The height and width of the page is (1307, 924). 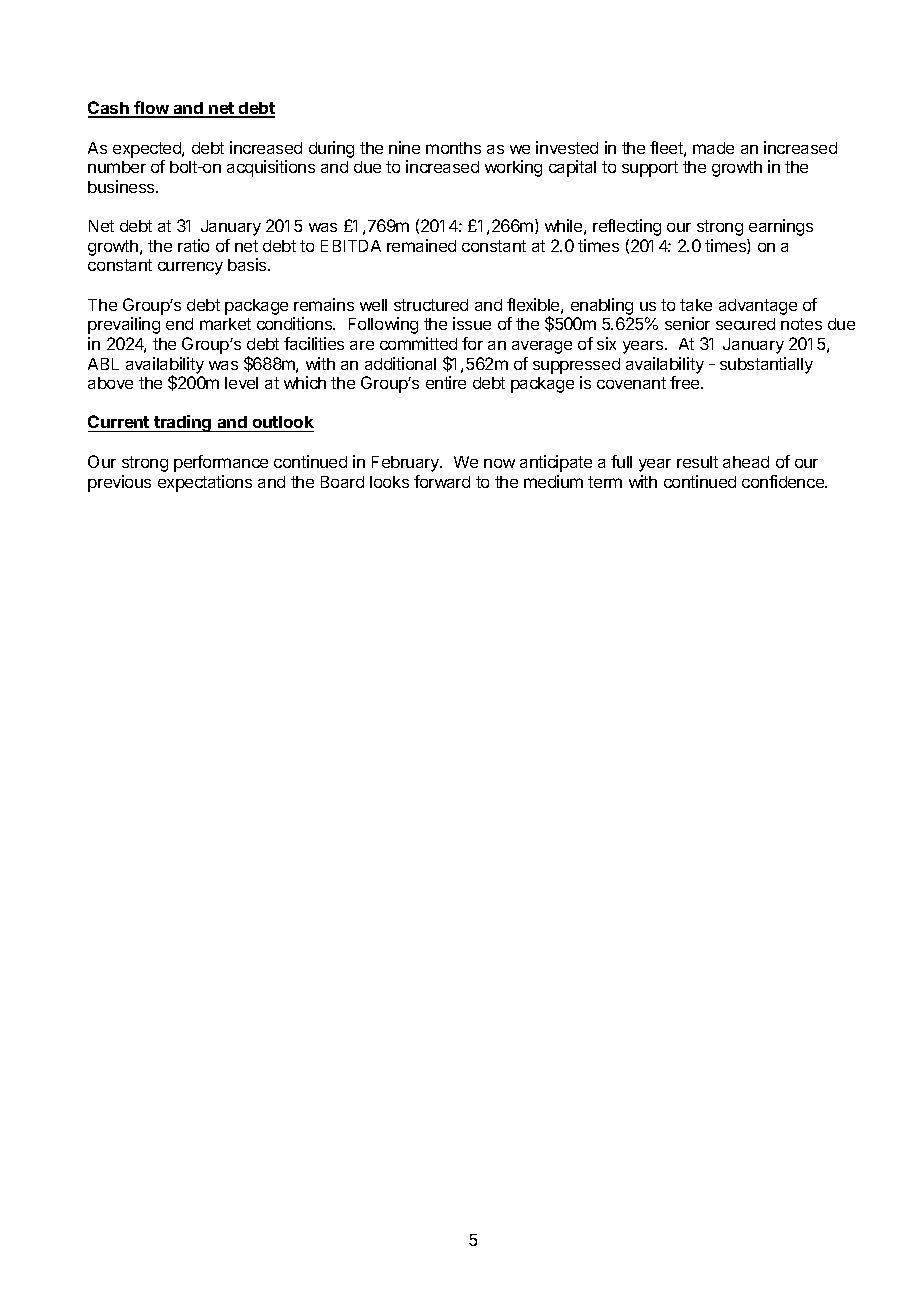 What do you see at coordinates (696, 305) in the page?
I see `take` at bounding box center [696, 305].
